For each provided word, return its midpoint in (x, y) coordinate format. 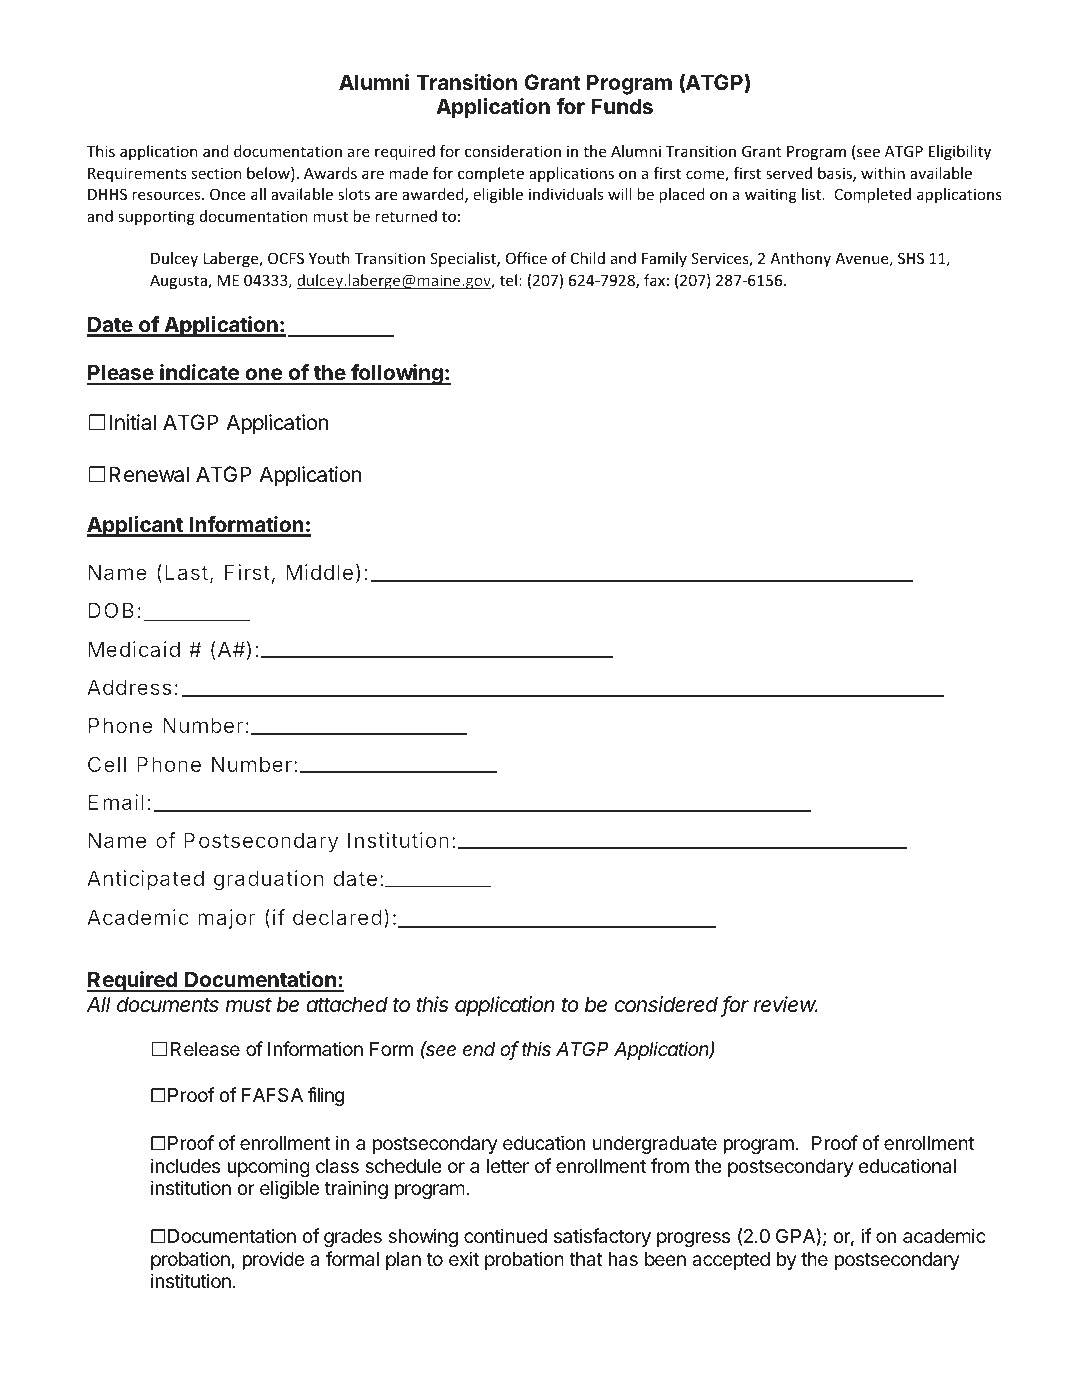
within (883, 173)
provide (273, 1260)
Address (129, 687)
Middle (319, 572)
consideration (513, 151)
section (217, 173)
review (785, 1004)
